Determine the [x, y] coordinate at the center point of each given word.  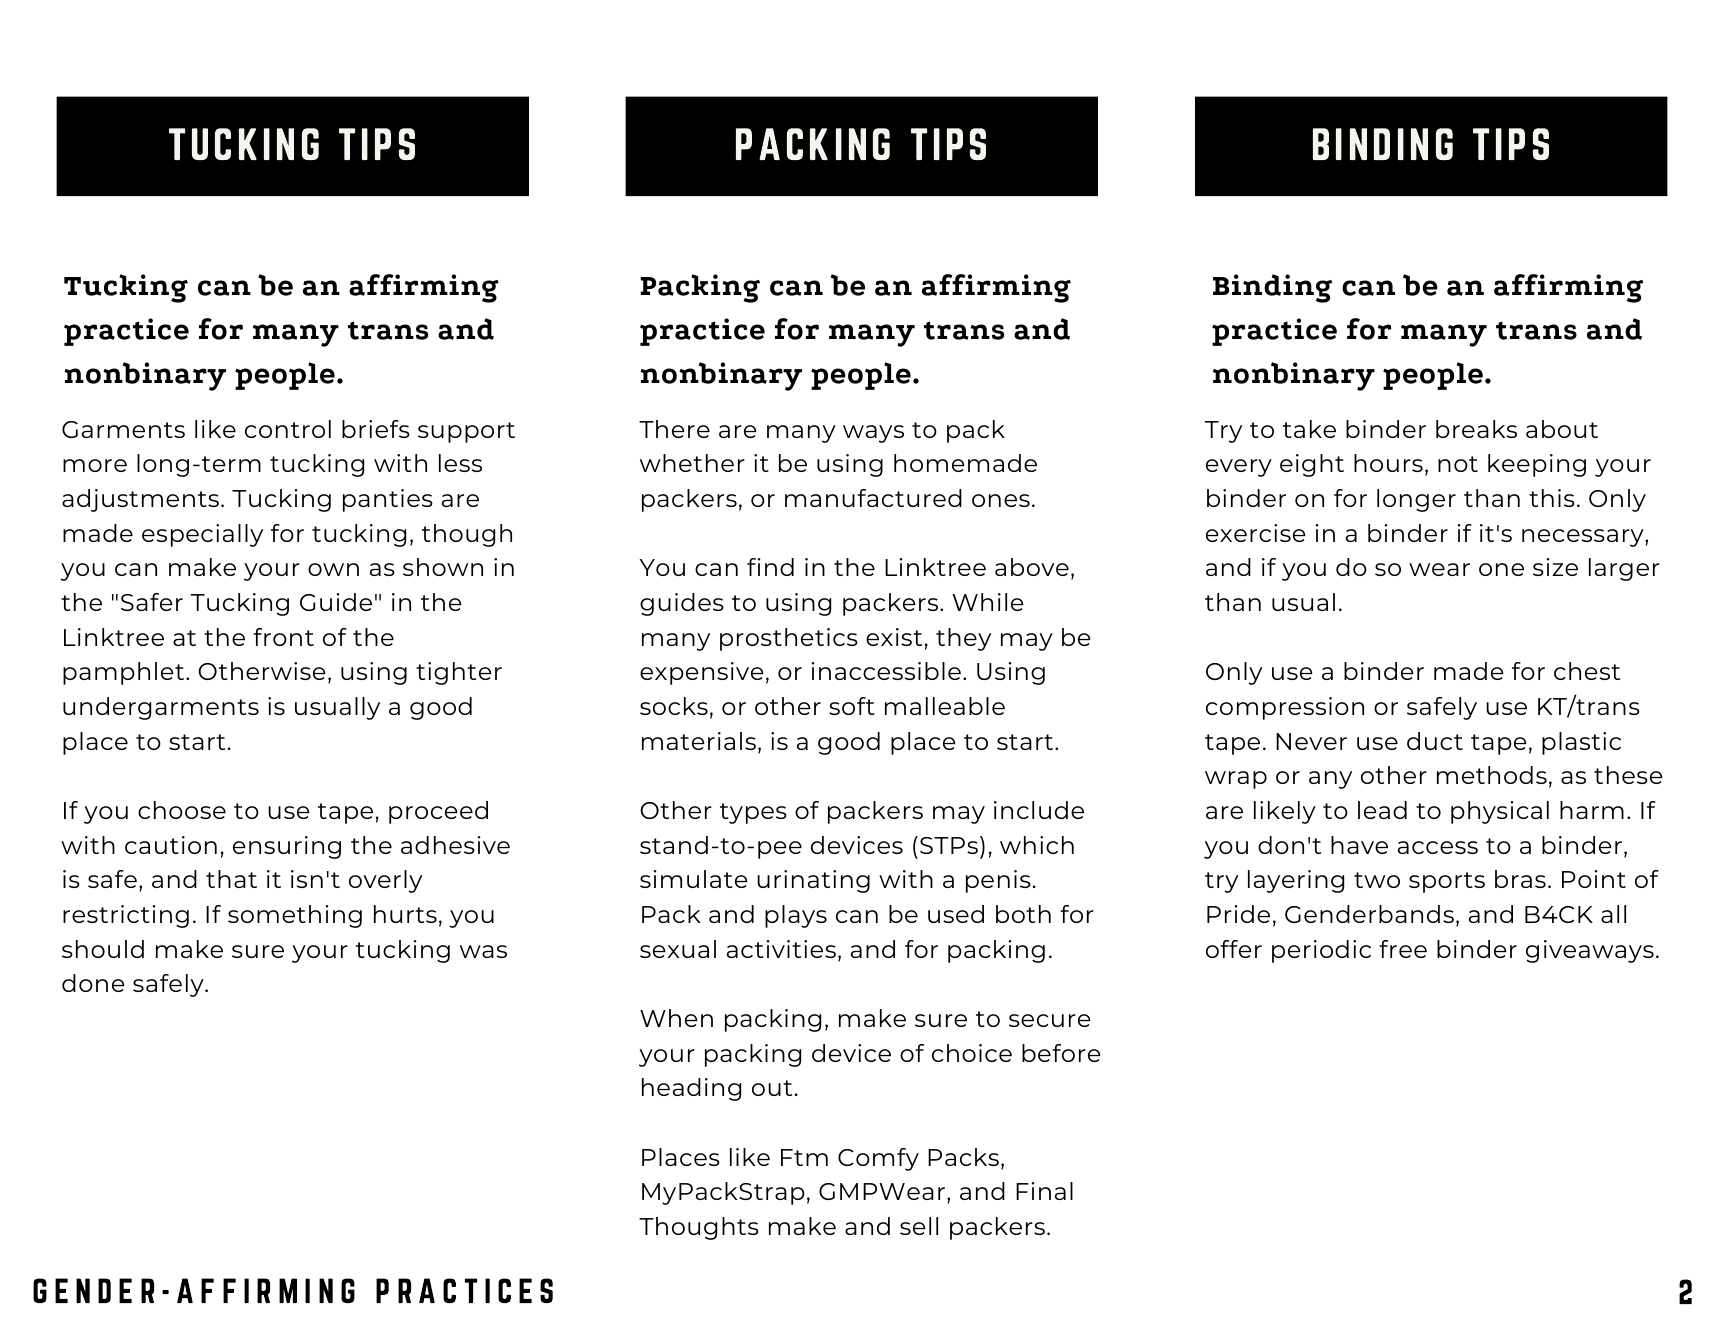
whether [692, 463]
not [1458, 464]
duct [1435, 741]
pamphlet [125, 673]
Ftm [804, 1157]
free [1403, 949]
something [295, 916]
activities [781, 949]
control [288, 429]
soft [852, 706]
